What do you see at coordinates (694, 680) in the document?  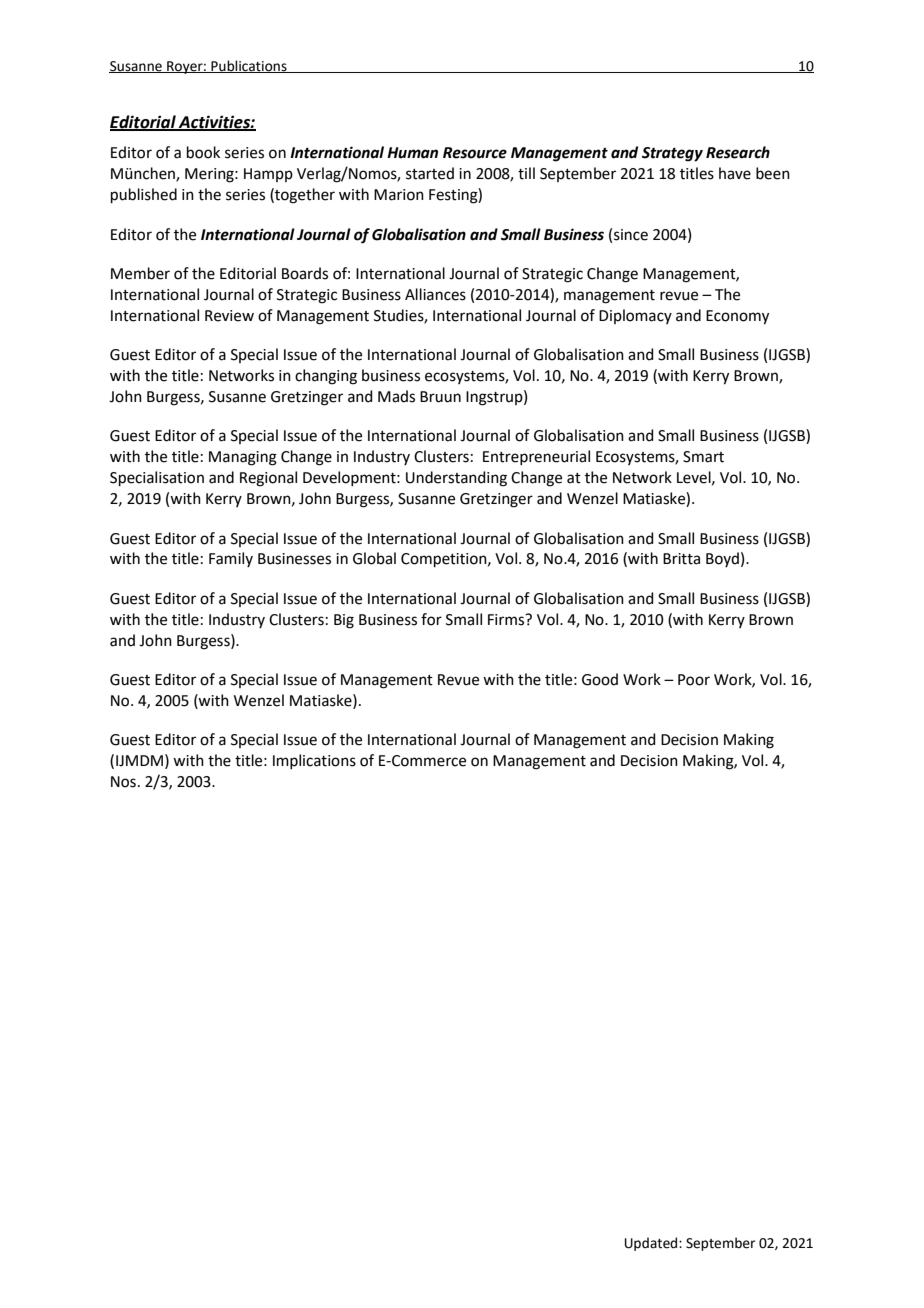 I see `Poor` at bounding box center [694, 680].
